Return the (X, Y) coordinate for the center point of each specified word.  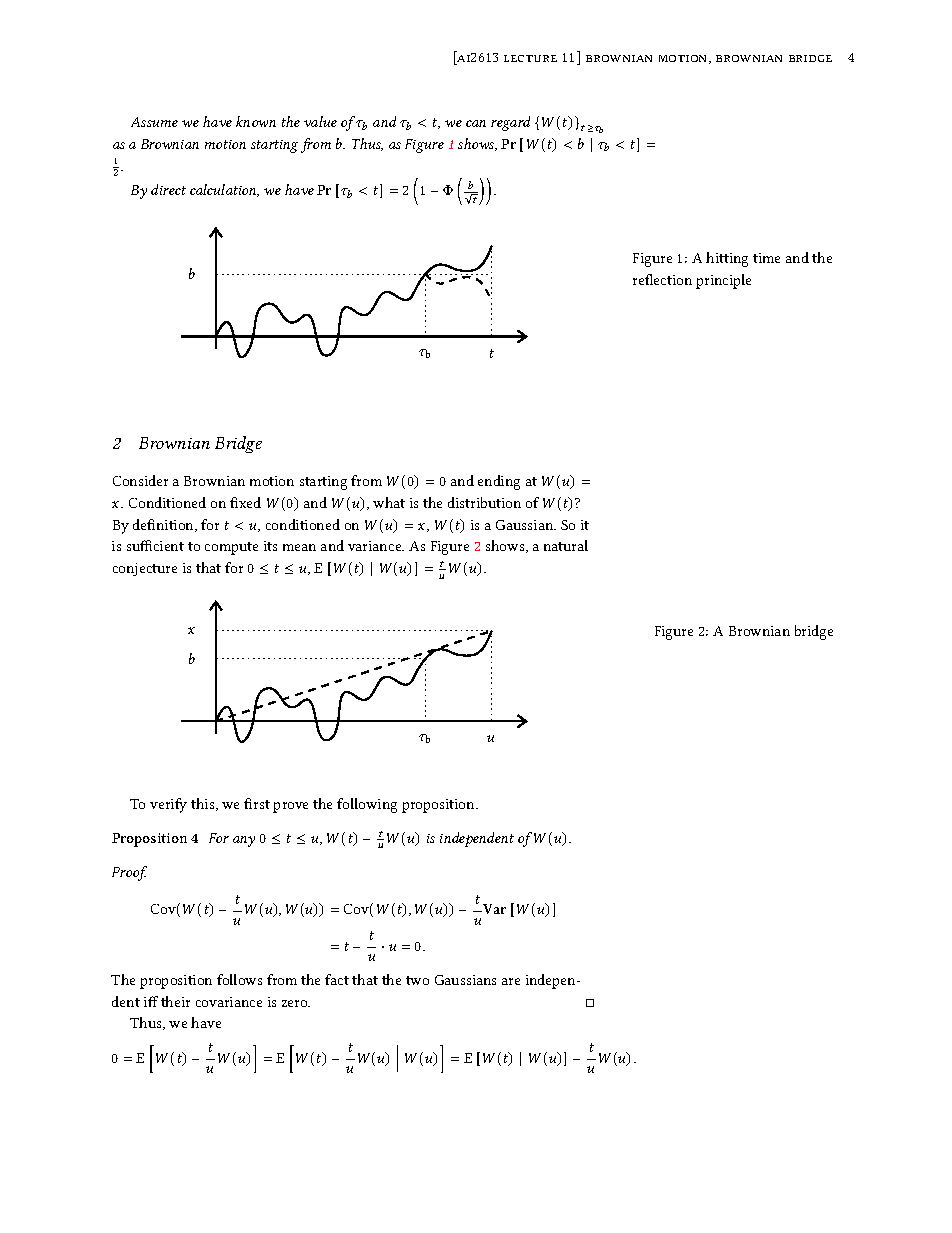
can (476, 123)
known (256, 121)
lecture (530, 58)
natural (566, 545)
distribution (484, 502)
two (417, 980)
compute (231, 548)
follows (239, 979)
